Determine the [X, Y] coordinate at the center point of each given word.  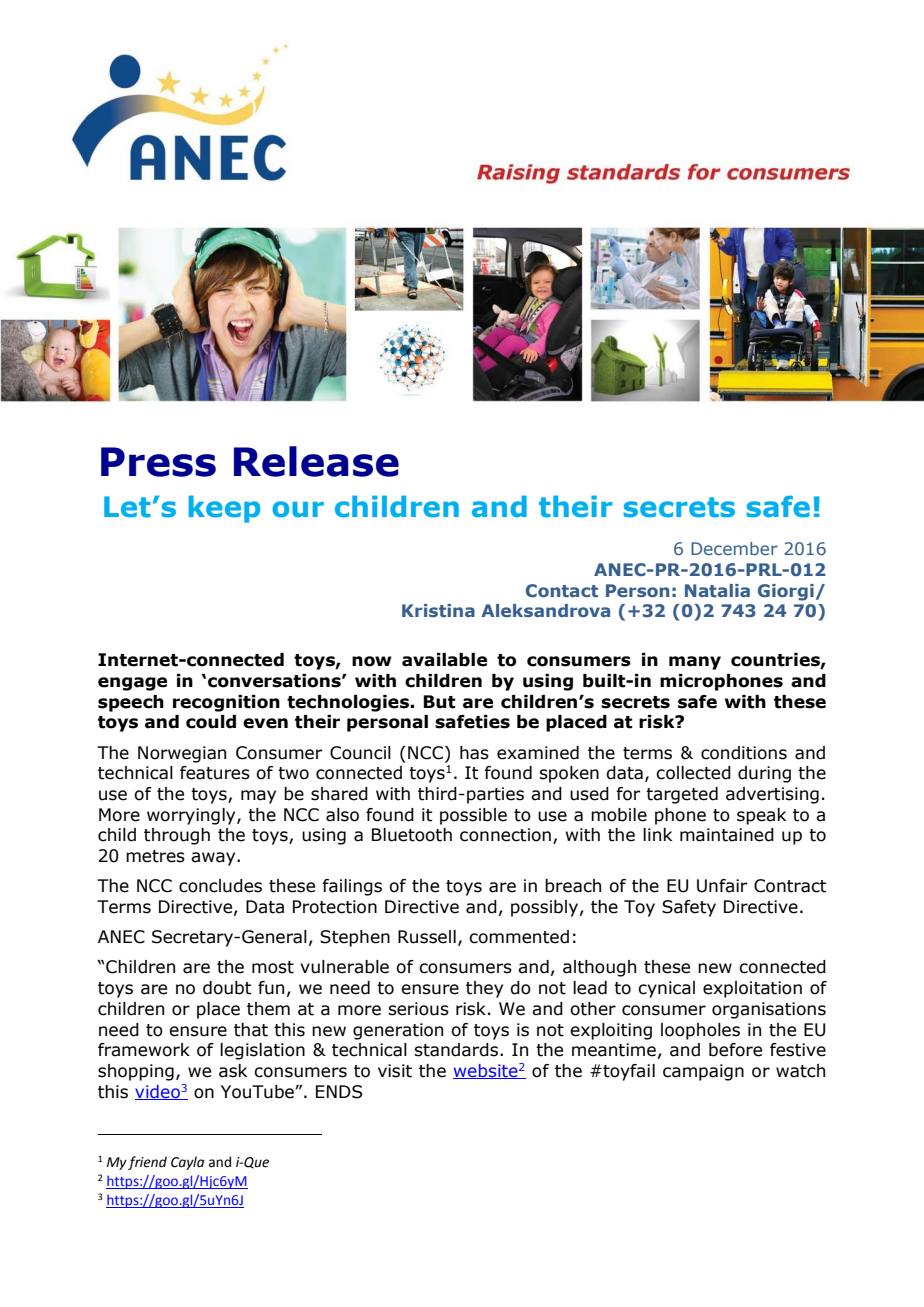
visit [395, 1071]
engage [132, 684]
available [444, 660]
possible [473, 816]
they [484, 989]
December [734, 548]
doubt [227, 988]
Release [316, 461]
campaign [703, 1072]
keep [224, 509]
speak [761, 816]
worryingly [192, 816]
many [695, 663]
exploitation [752, 989]
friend [147, 1163]
